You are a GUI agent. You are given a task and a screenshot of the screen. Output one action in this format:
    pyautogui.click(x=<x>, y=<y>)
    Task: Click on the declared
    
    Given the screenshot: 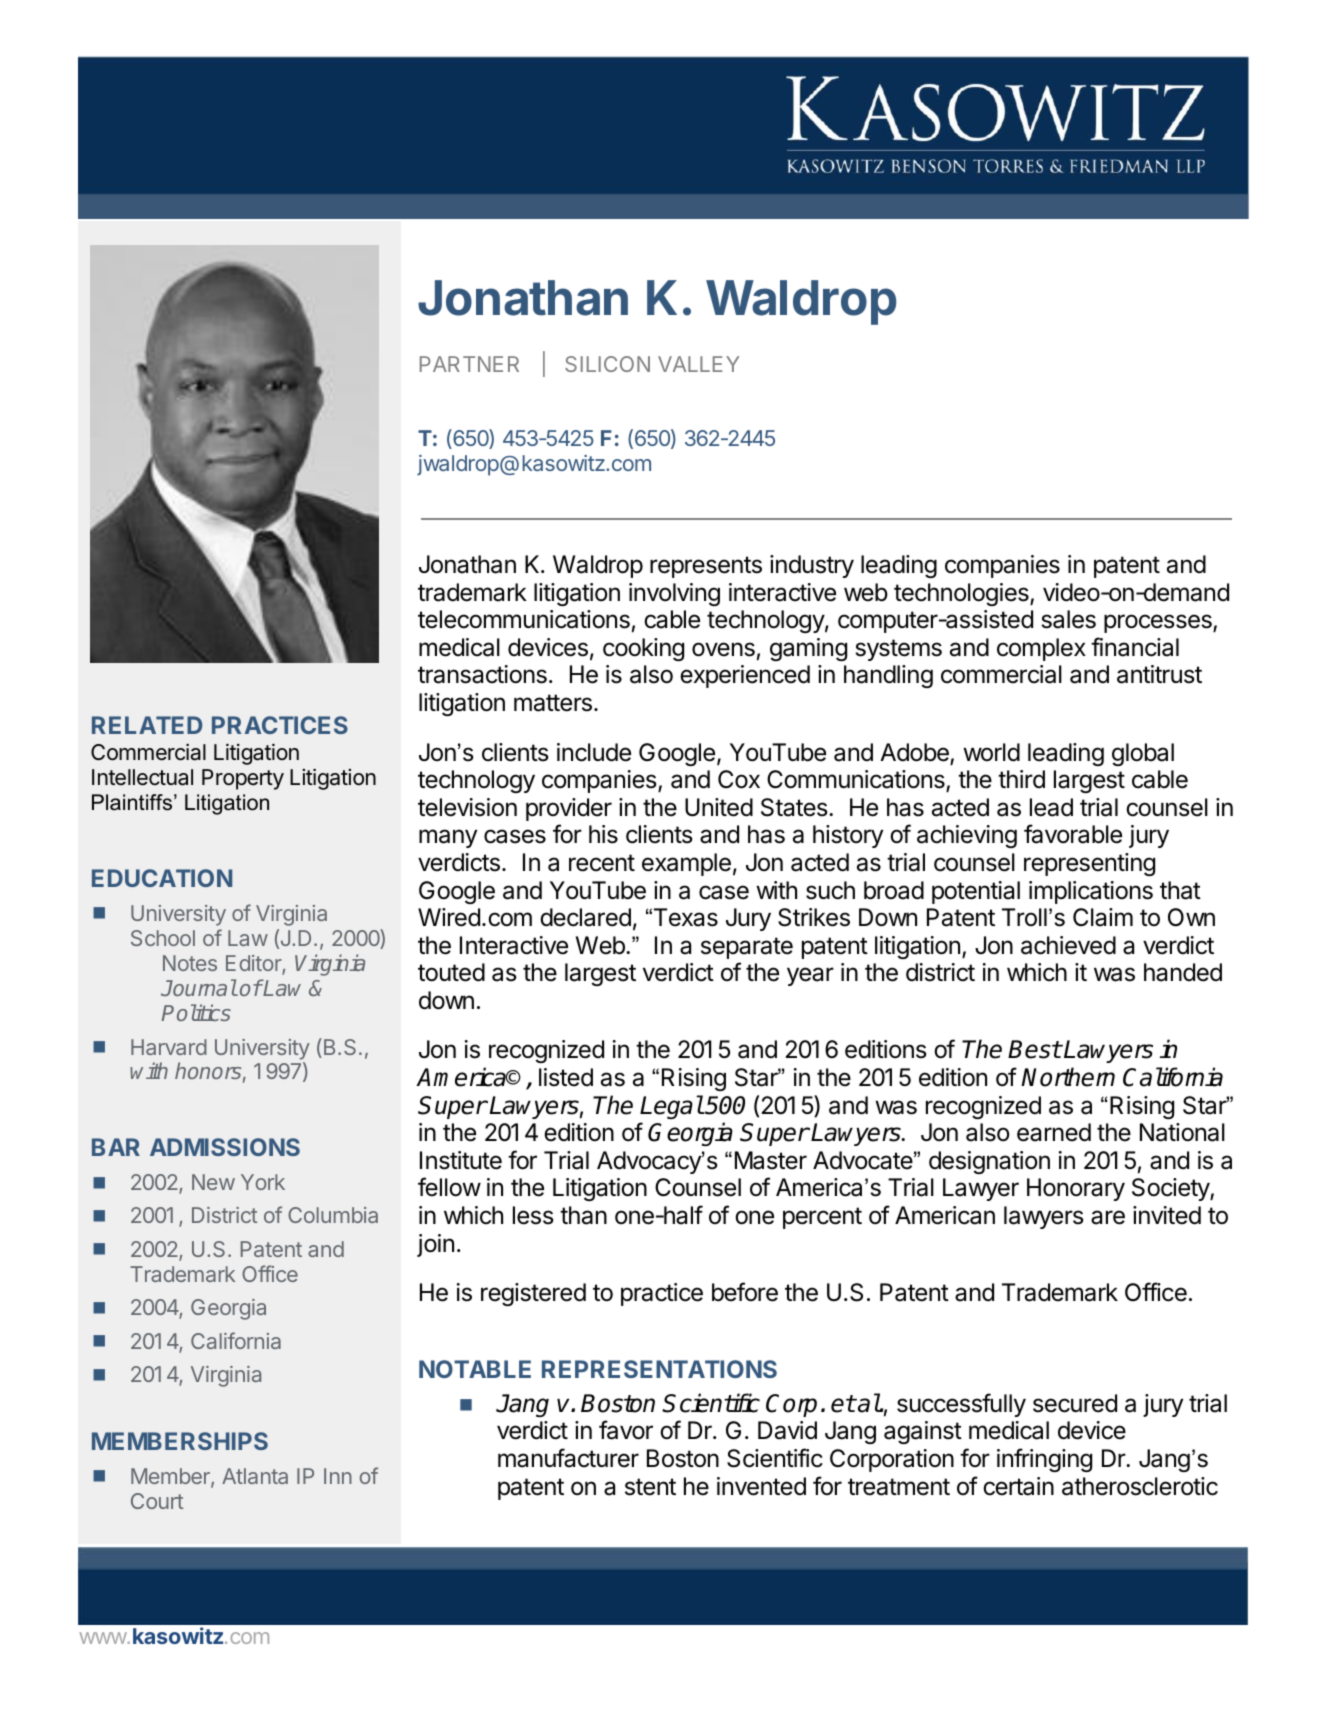 What is the action you would take?
    pyautogui.click(x=585, y=917)
